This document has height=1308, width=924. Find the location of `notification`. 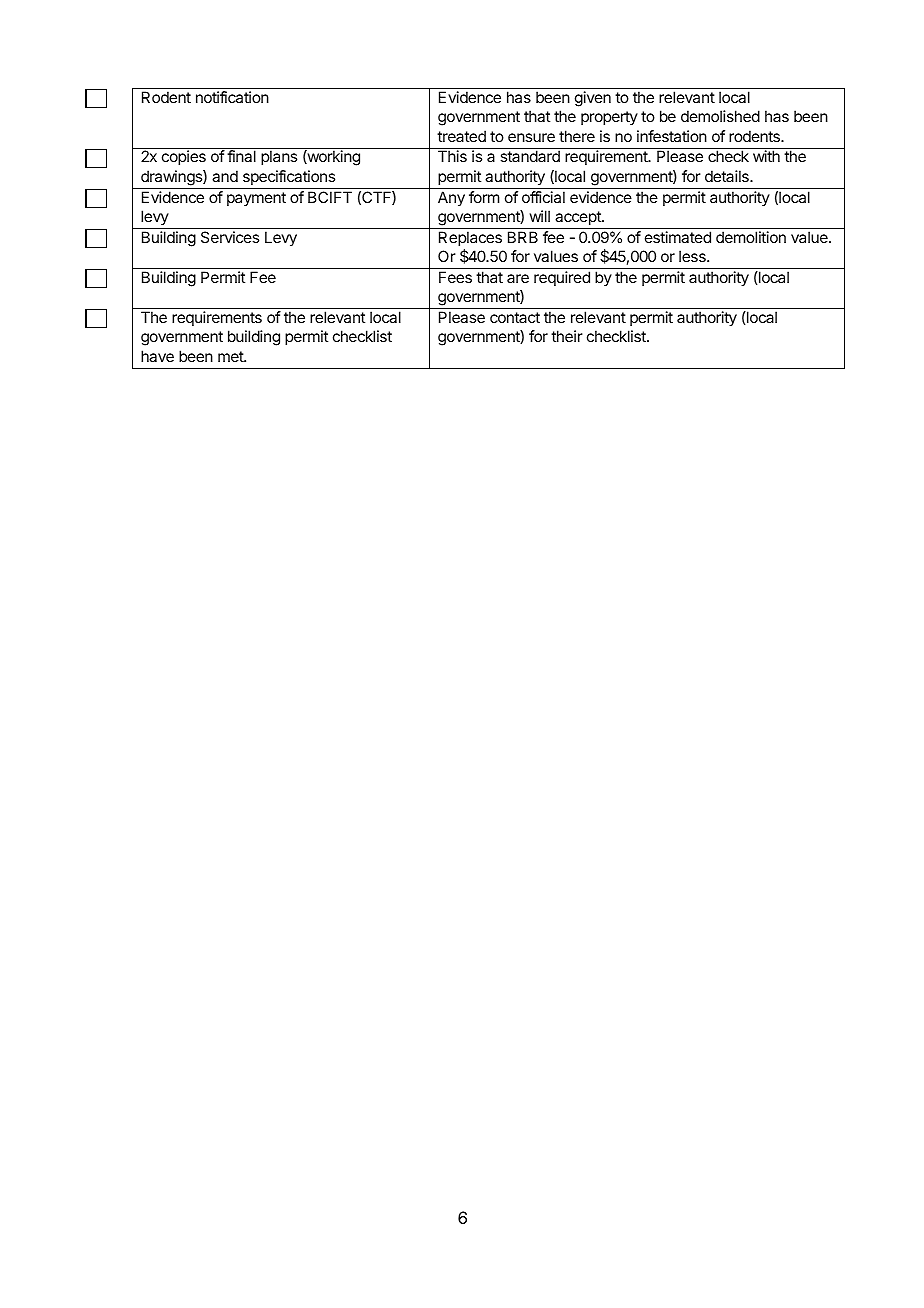

notification is located at coordinates (232, 97).
